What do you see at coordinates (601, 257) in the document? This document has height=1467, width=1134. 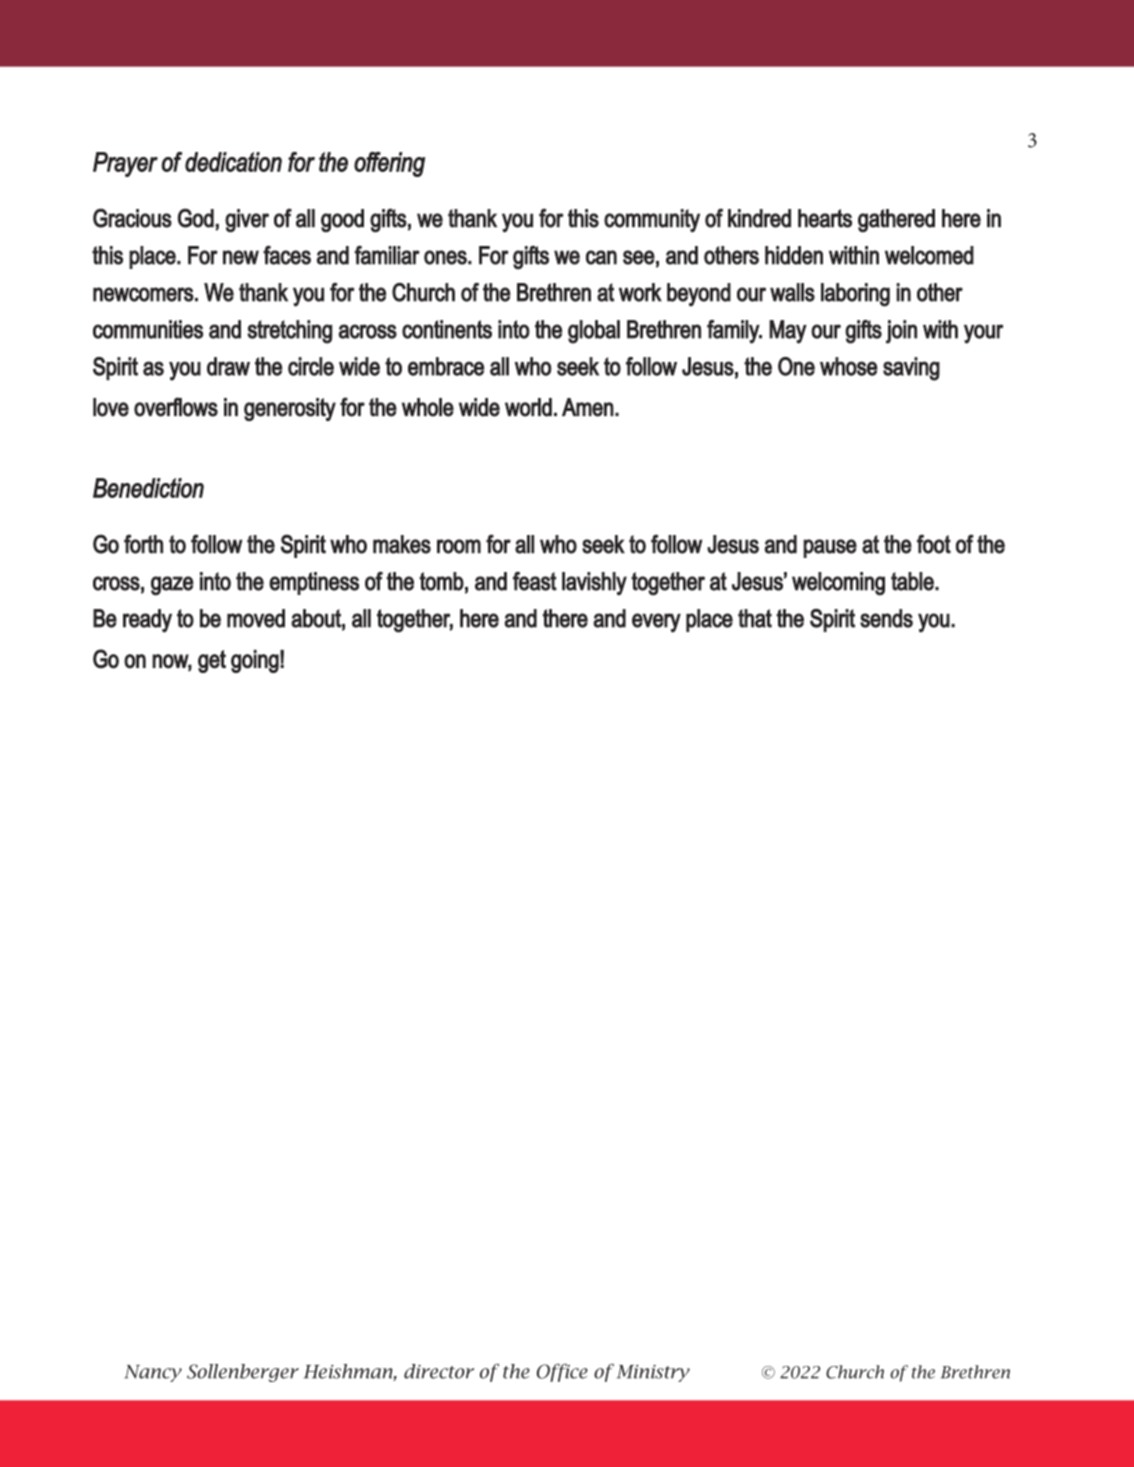 I see `can` at bounding box center [601, 257].
